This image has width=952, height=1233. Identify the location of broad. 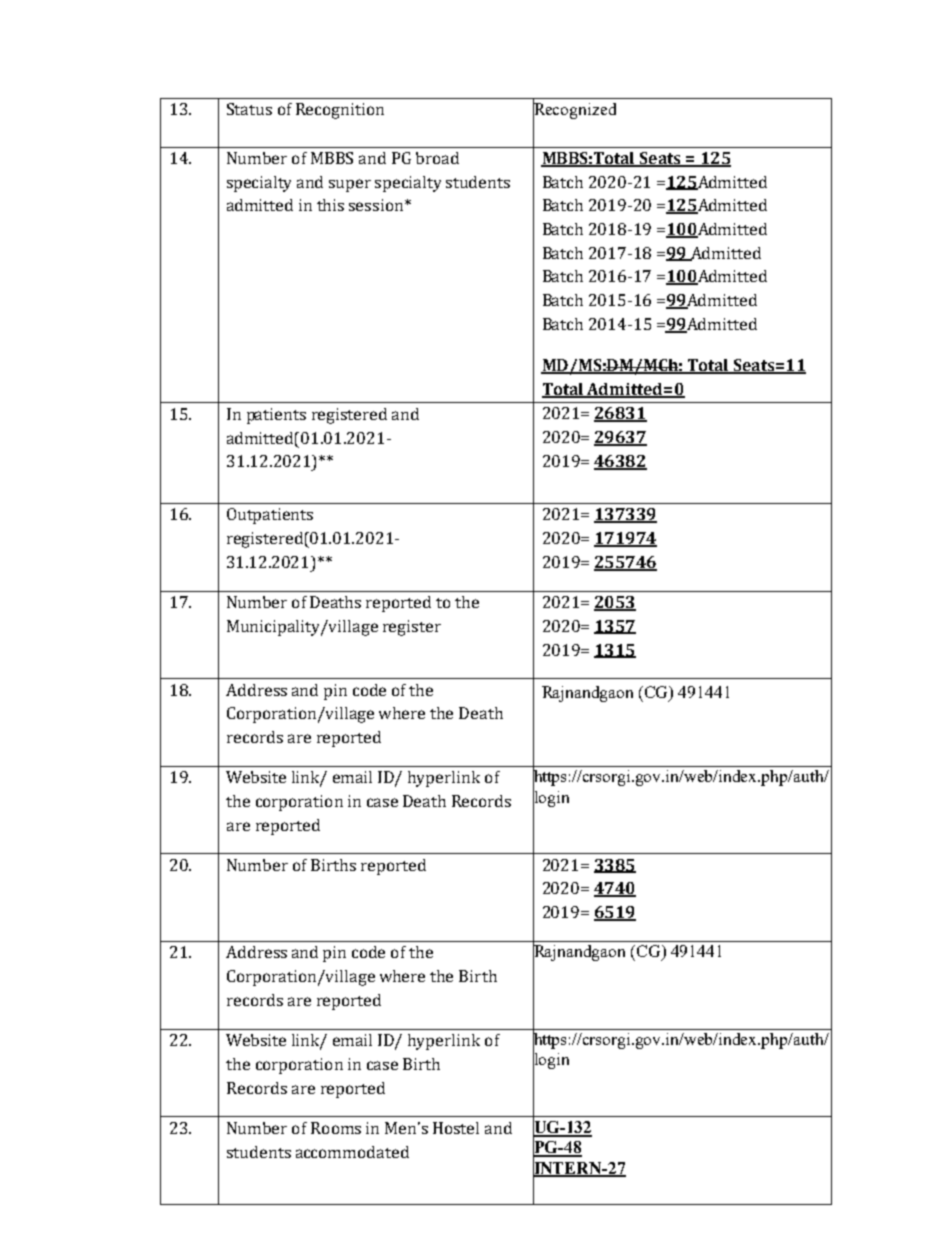
(437, 158).
